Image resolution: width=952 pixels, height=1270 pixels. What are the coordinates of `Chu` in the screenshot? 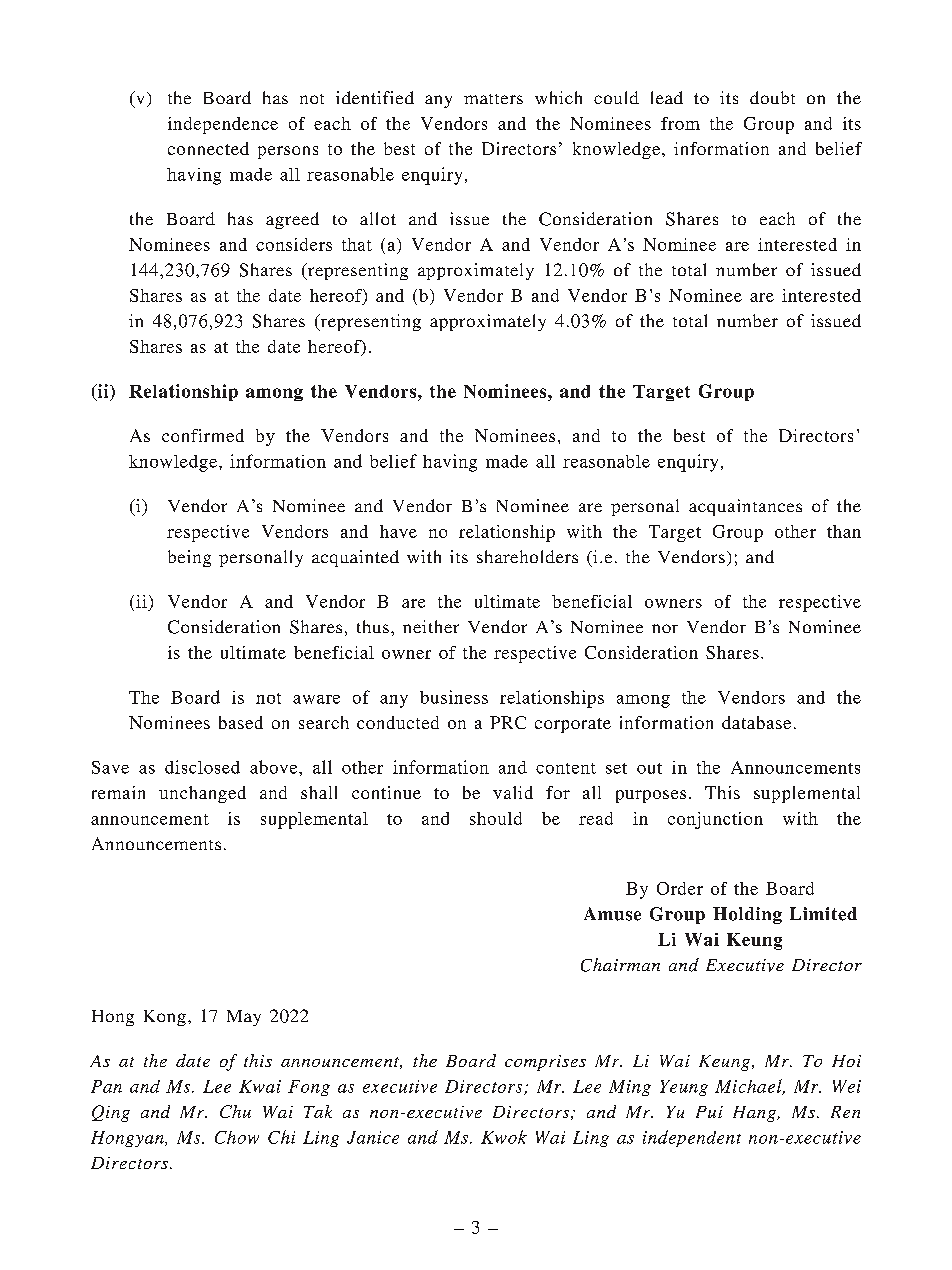 It's located at (235, 1111).
